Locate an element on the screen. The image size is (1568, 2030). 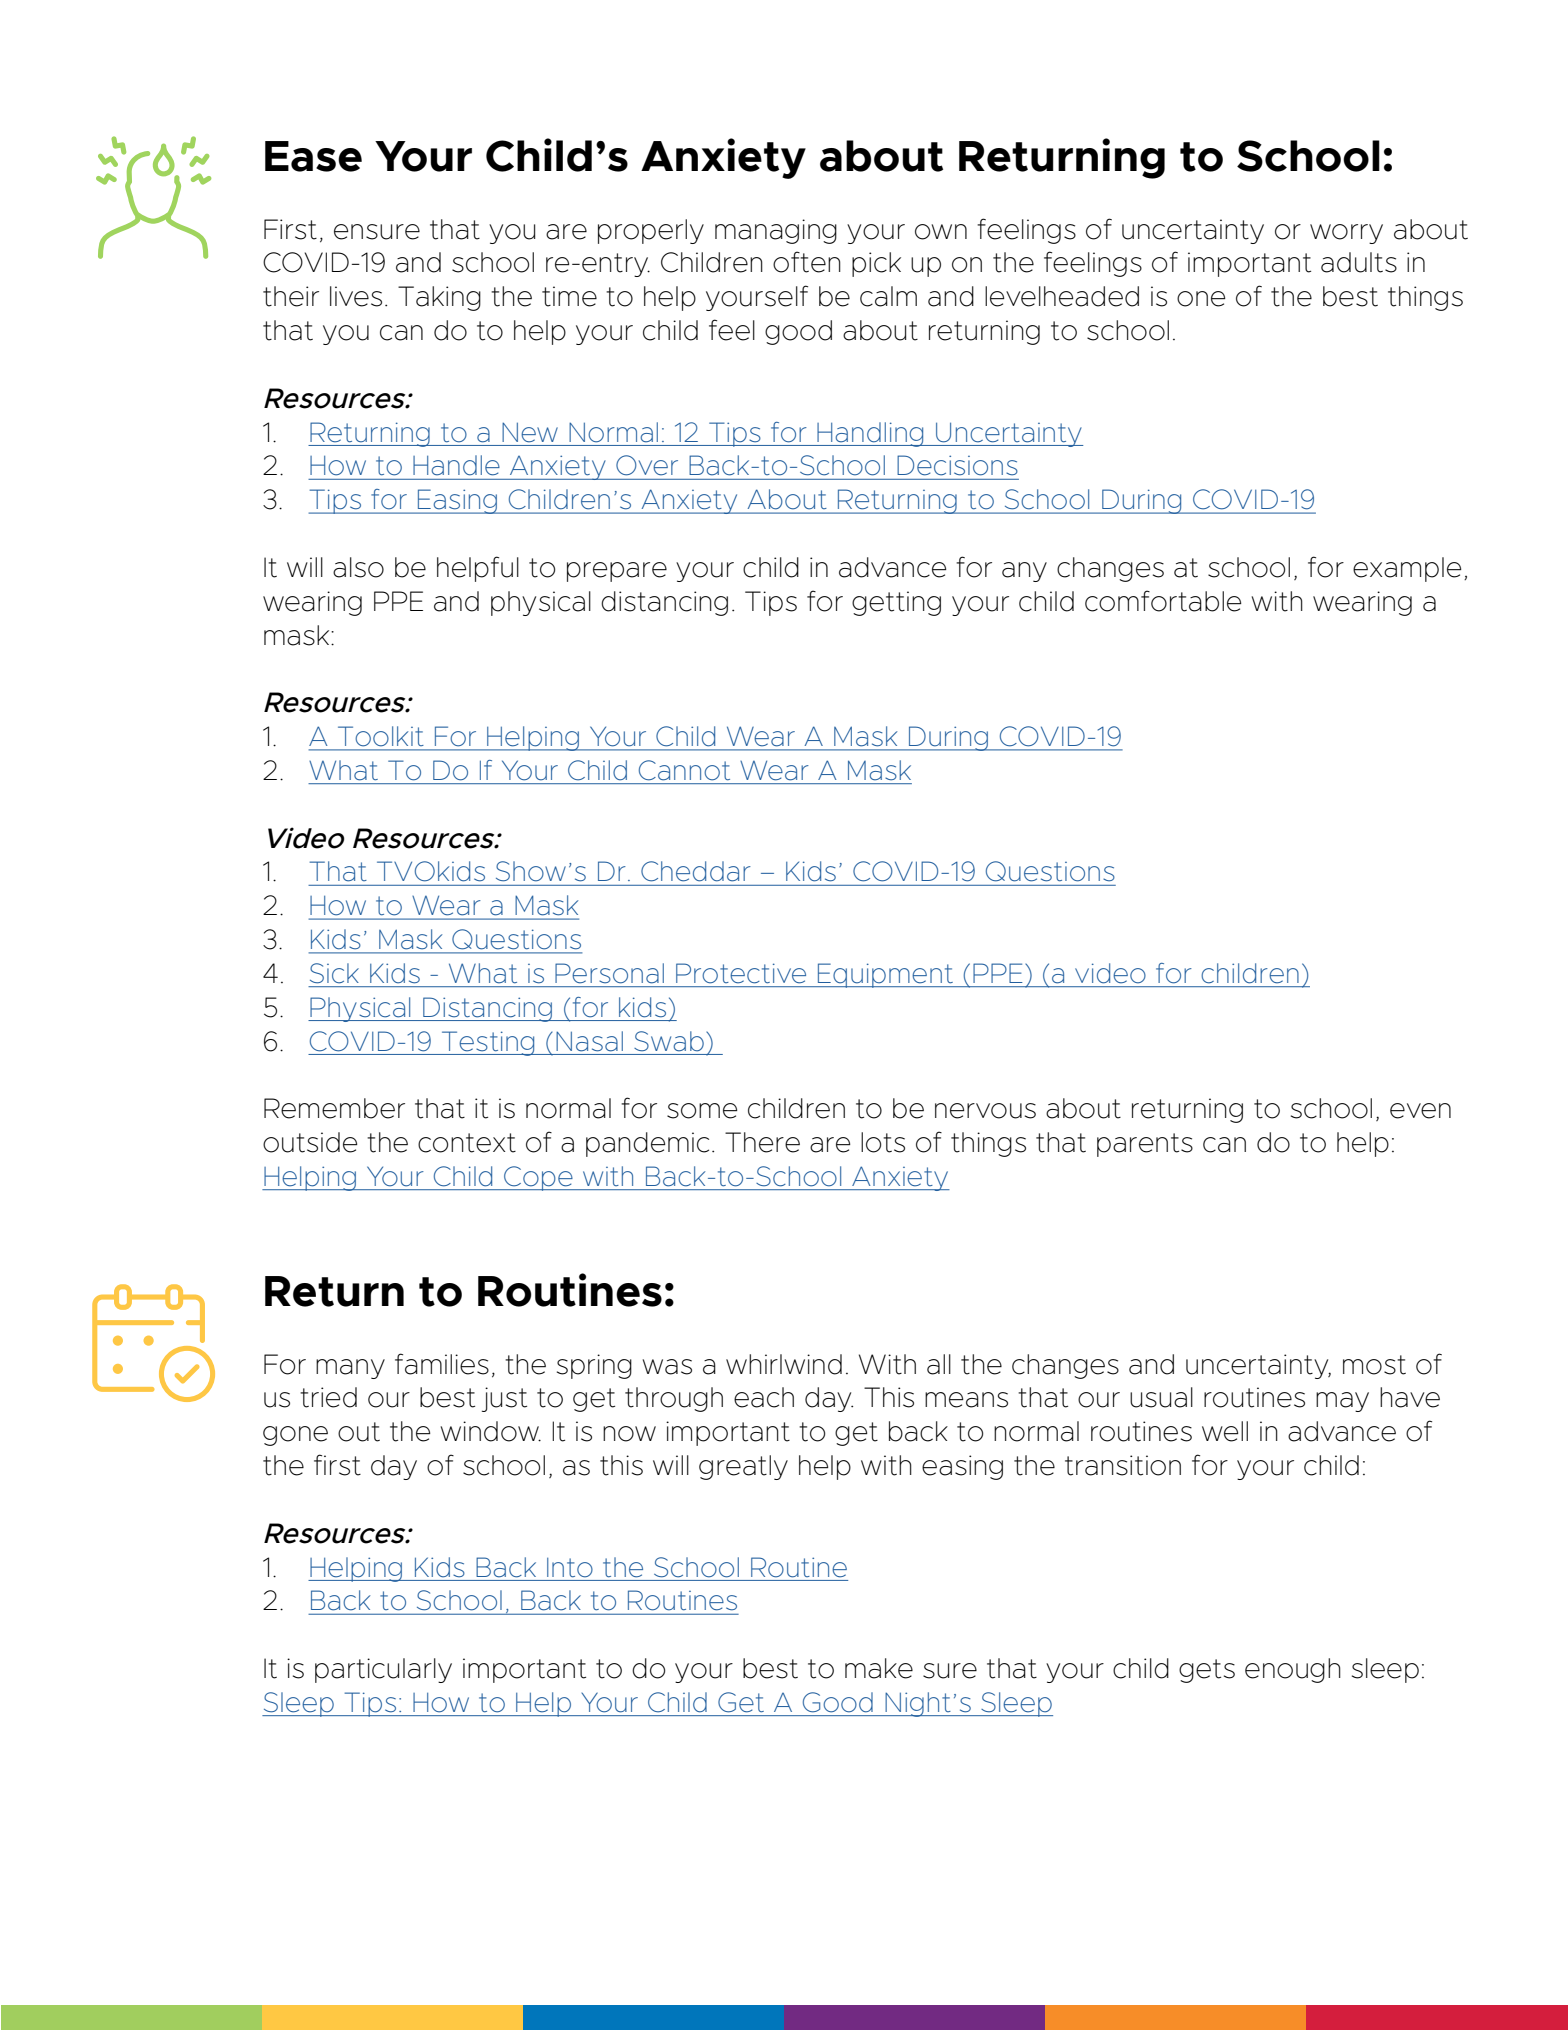
Ease is located at coordinates (313, 156).
